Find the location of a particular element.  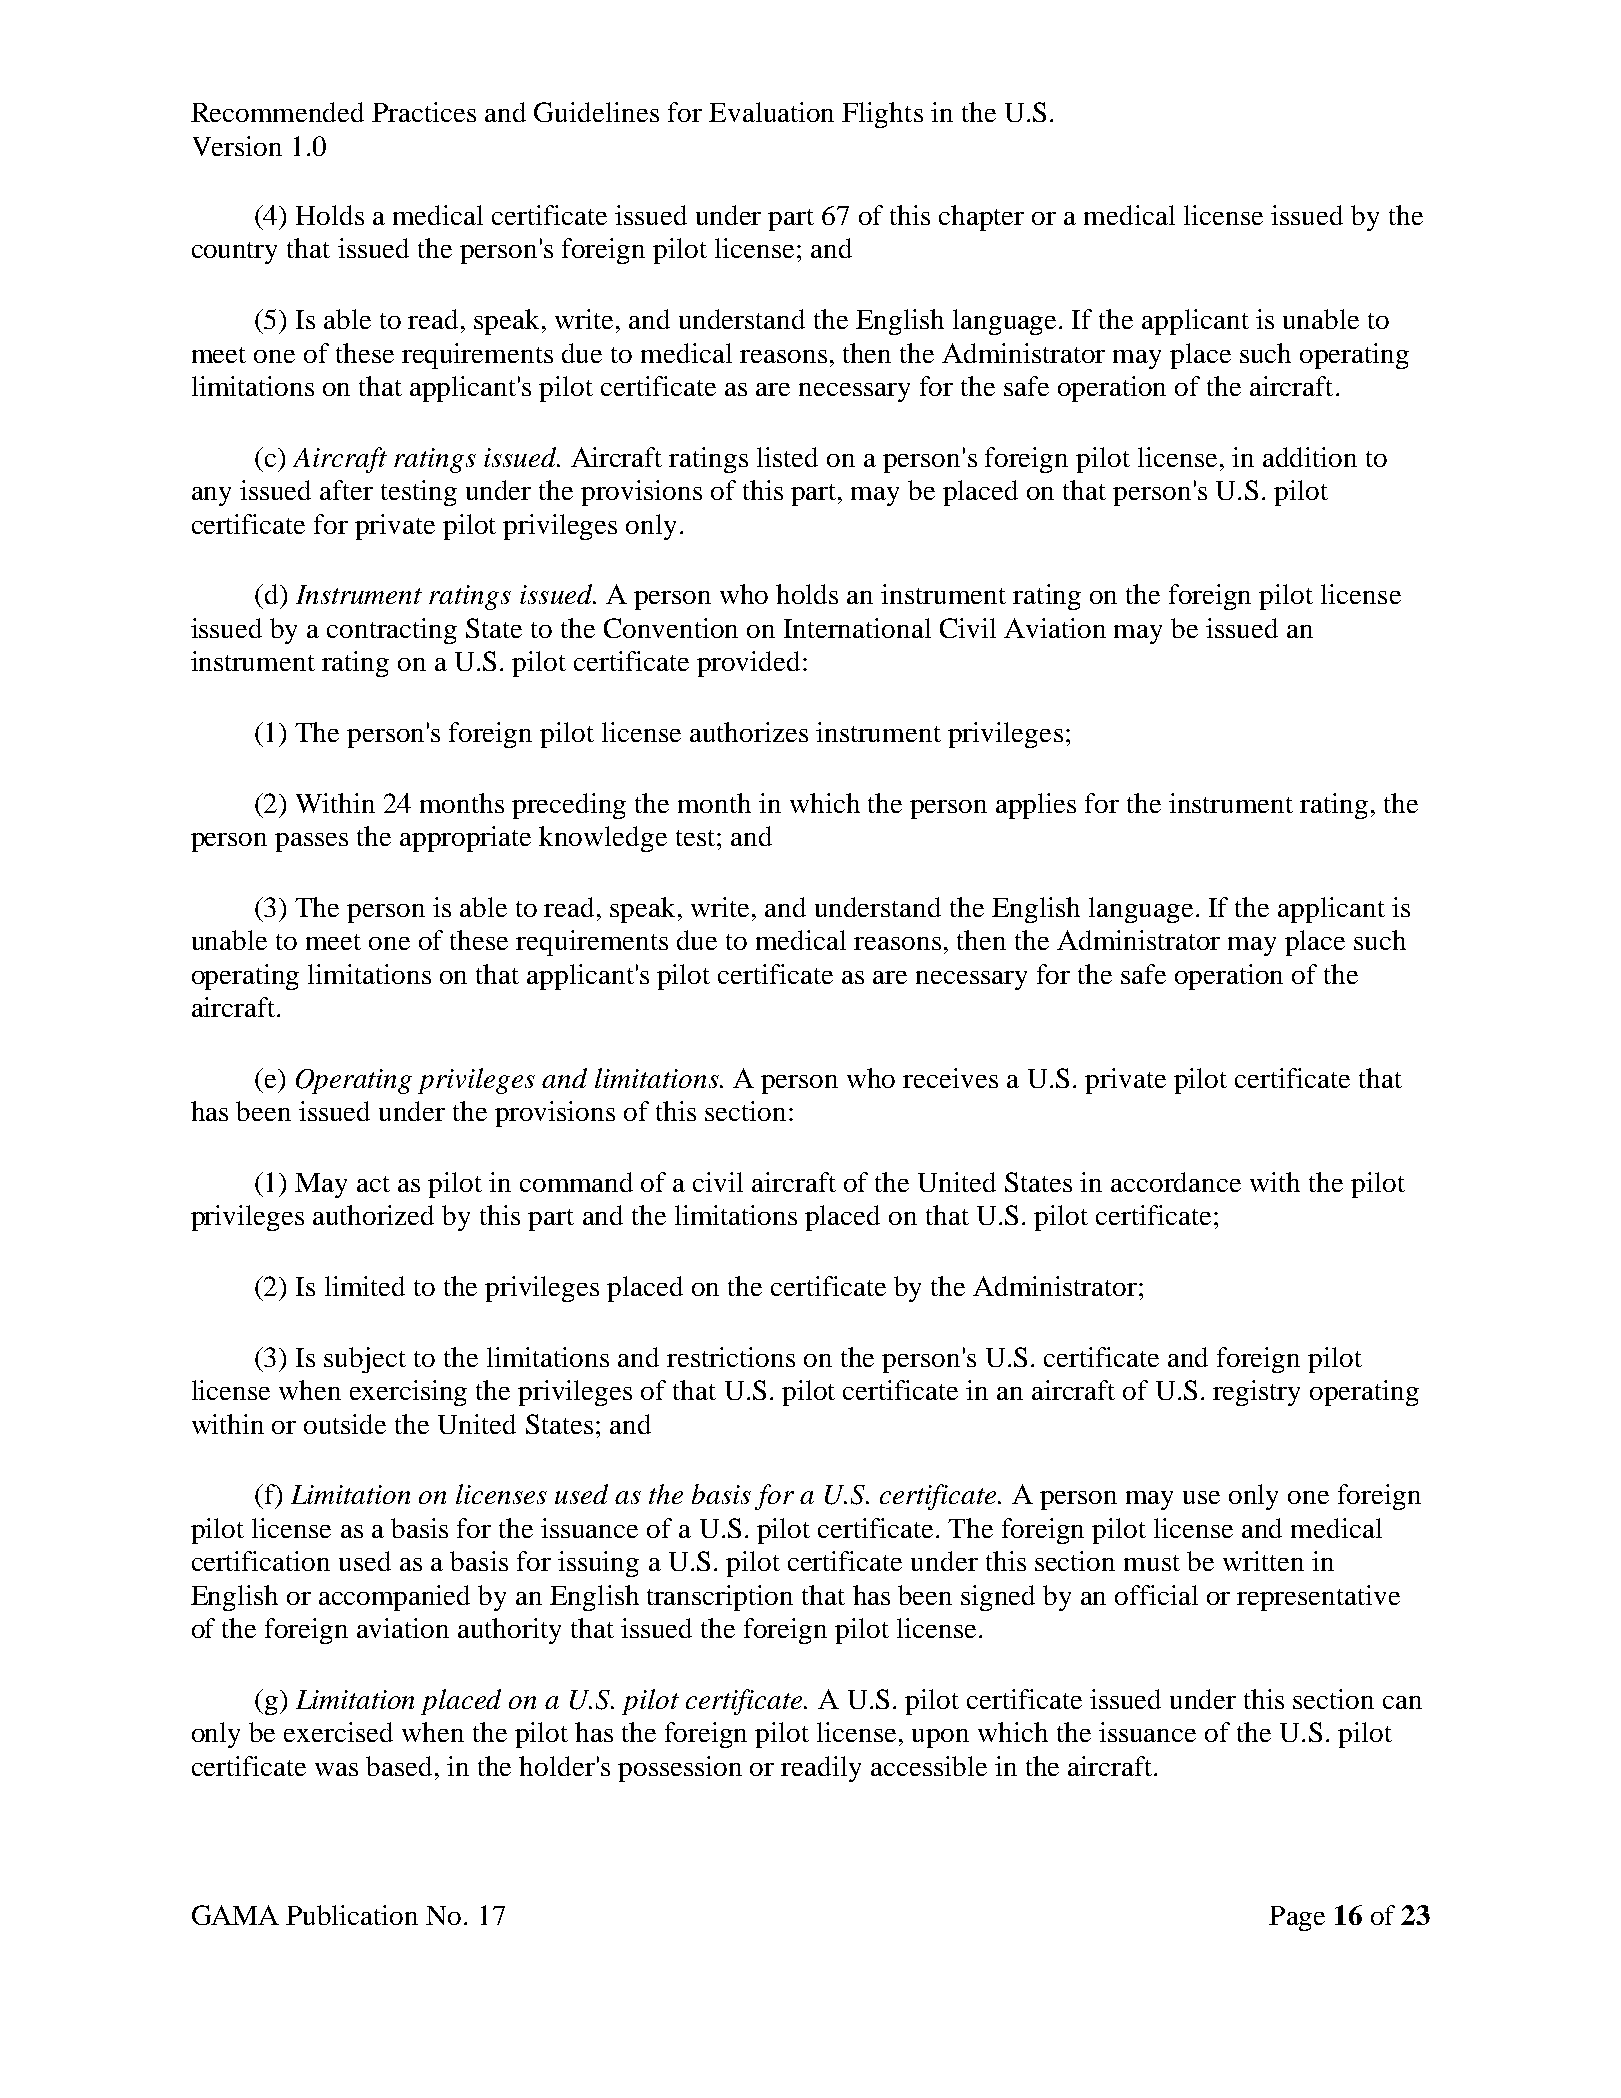

Recommended is located at coordinates (277, 112).
